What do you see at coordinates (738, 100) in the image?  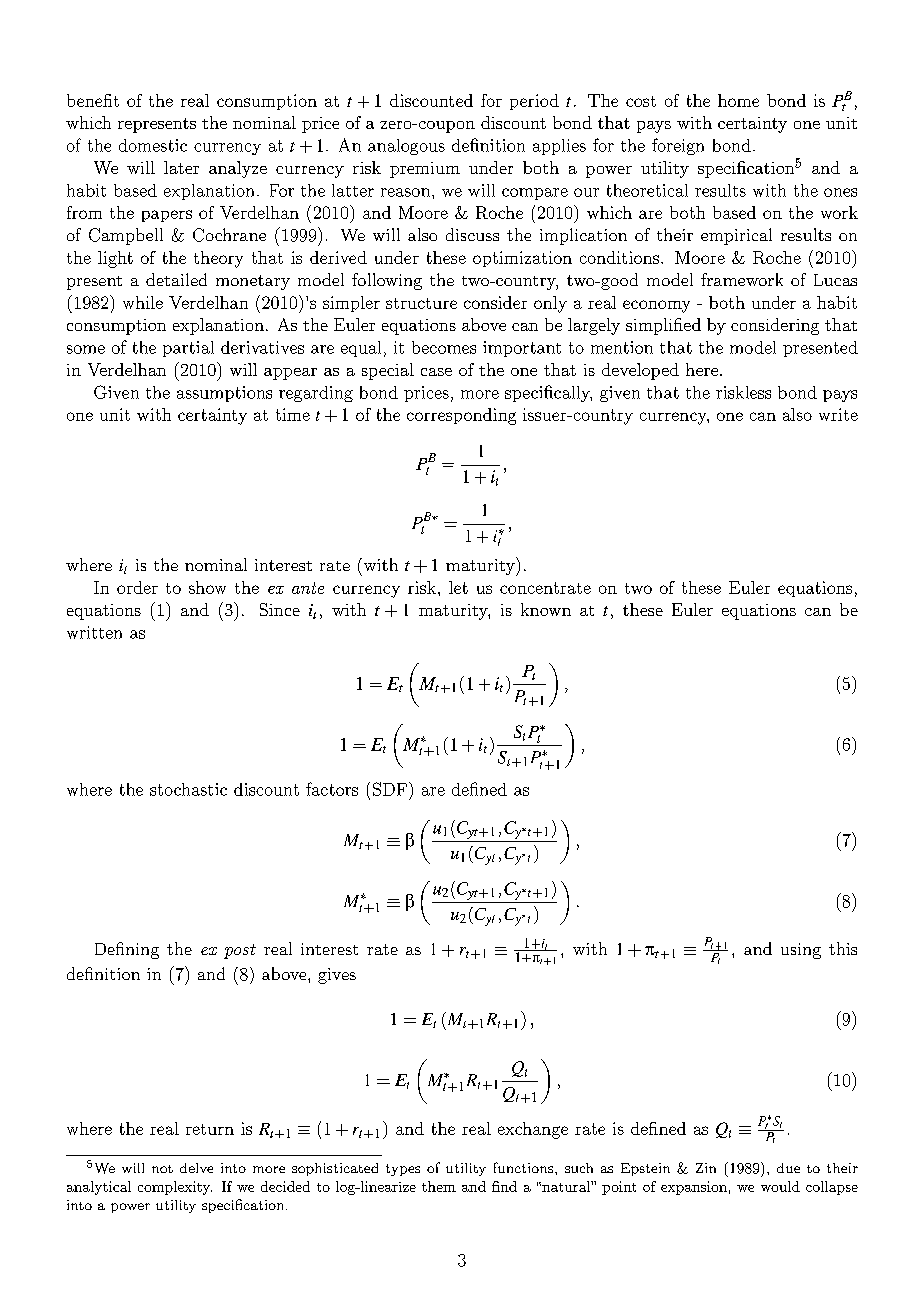 I see `home` at bounding box center [738, 100].
